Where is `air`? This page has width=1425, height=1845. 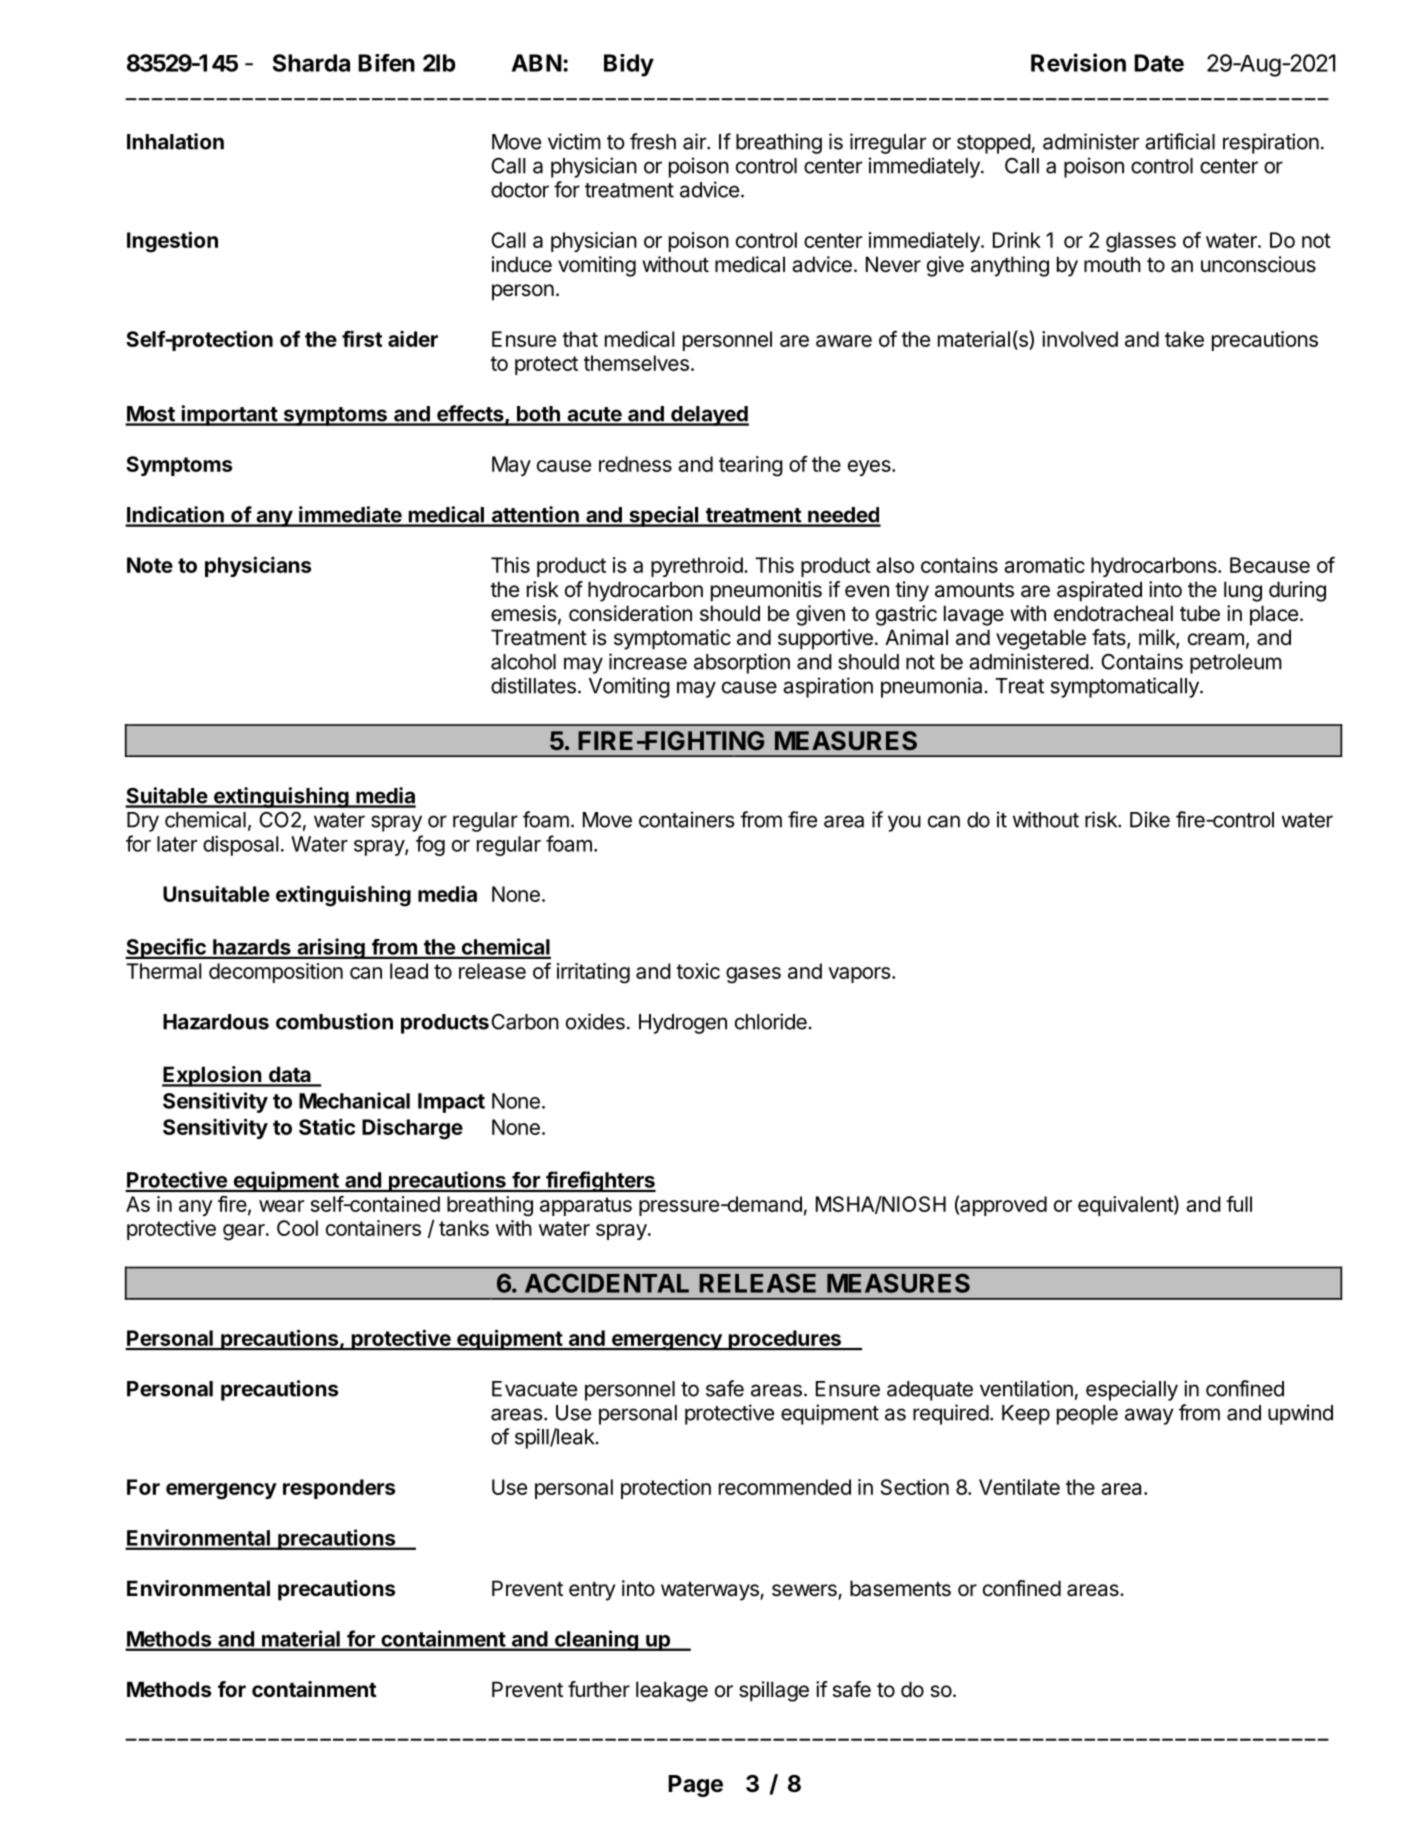 air is located at coordinates (695, 141).
